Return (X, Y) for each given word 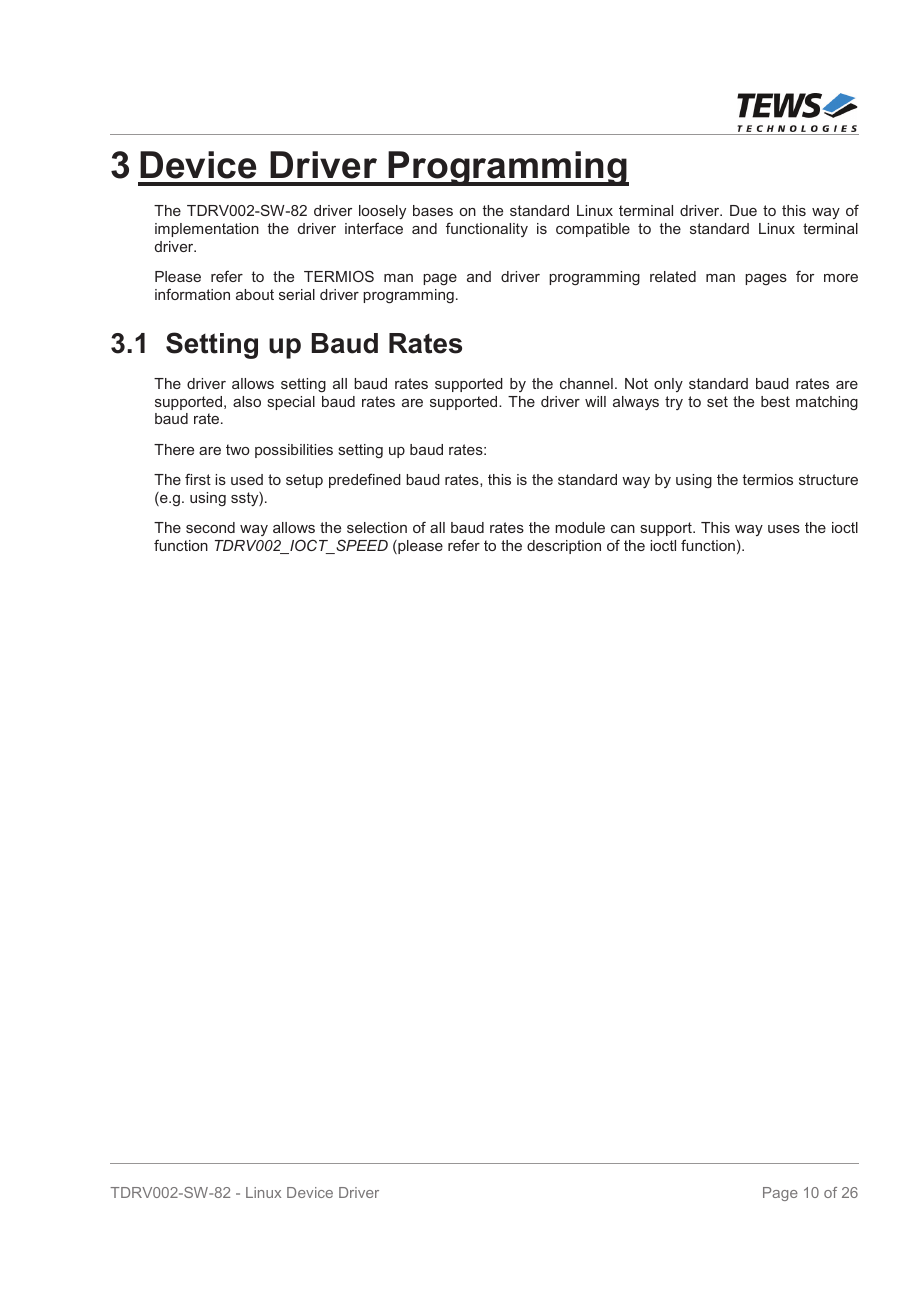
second (210, 527)
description (564, 547)
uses (784, 529)
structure (828, 479)
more (841, 278)
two (238, 449)
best (775, 401)
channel (586, 383)
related (673, 276)
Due (743, 210)
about (255, 294)
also (247, 401)
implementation (207, 230)
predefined (365, 481)
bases (433, 210)
